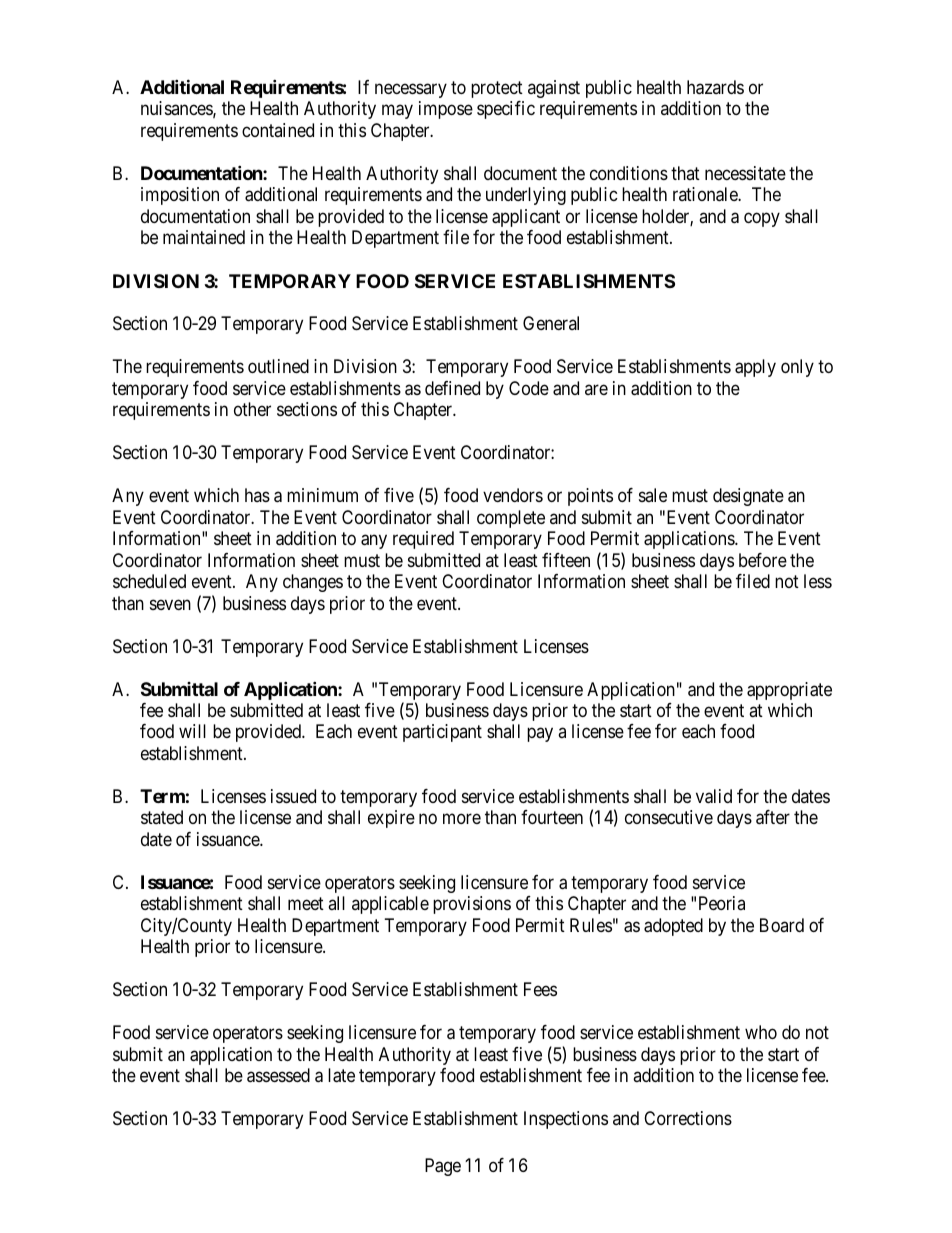 Image resolution: width=952 pixels, height=1233 pixels. What do you see at coordinates (443, 1167) in the screenshot?
I see `Page` at bounding box center [443, 1167].
